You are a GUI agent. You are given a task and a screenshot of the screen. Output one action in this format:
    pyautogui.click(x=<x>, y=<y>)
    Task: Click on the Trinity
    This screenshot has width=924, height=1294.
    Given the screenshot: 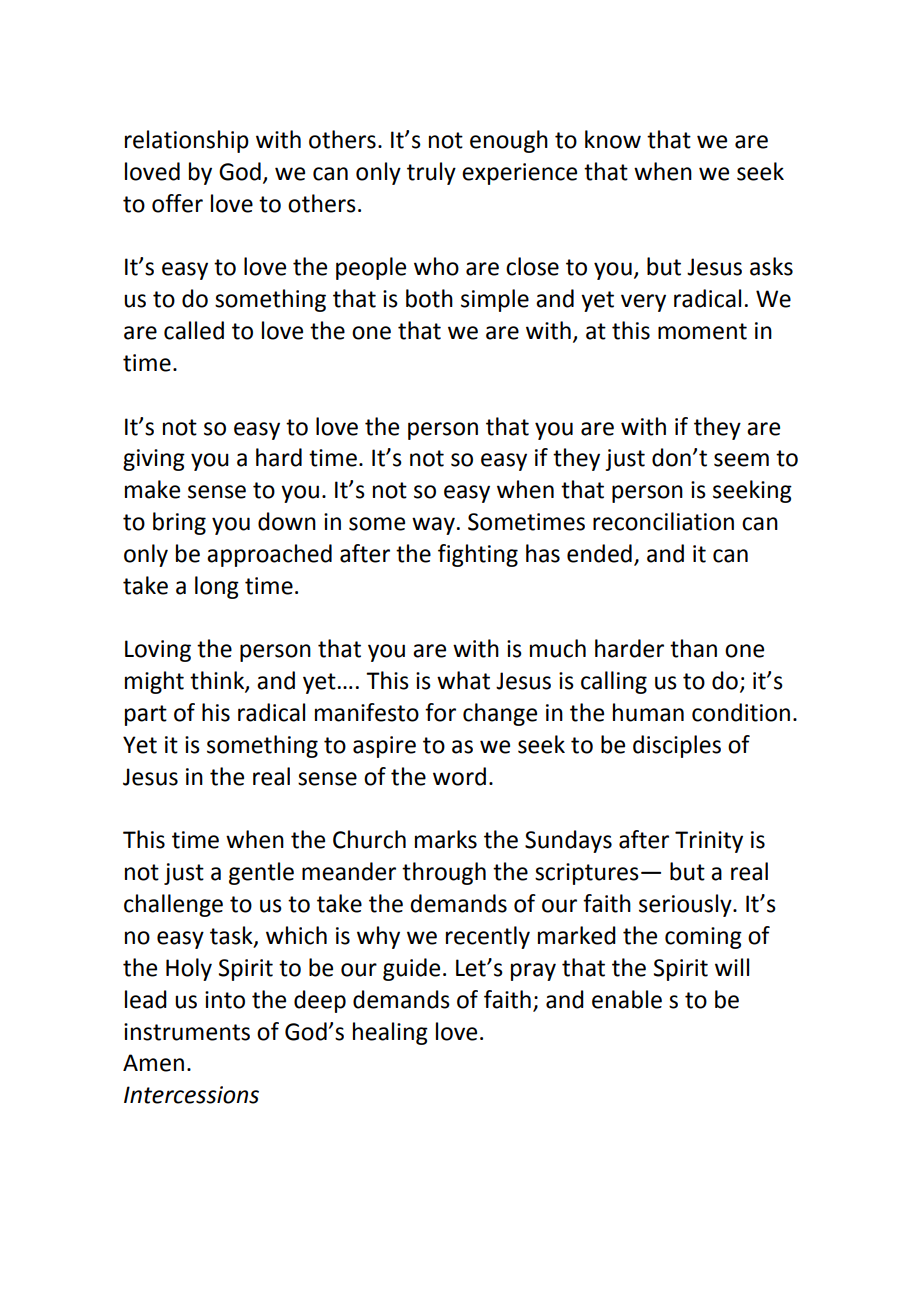 What is the action you would take?
    pyautogui.click(x=709, y=842)
